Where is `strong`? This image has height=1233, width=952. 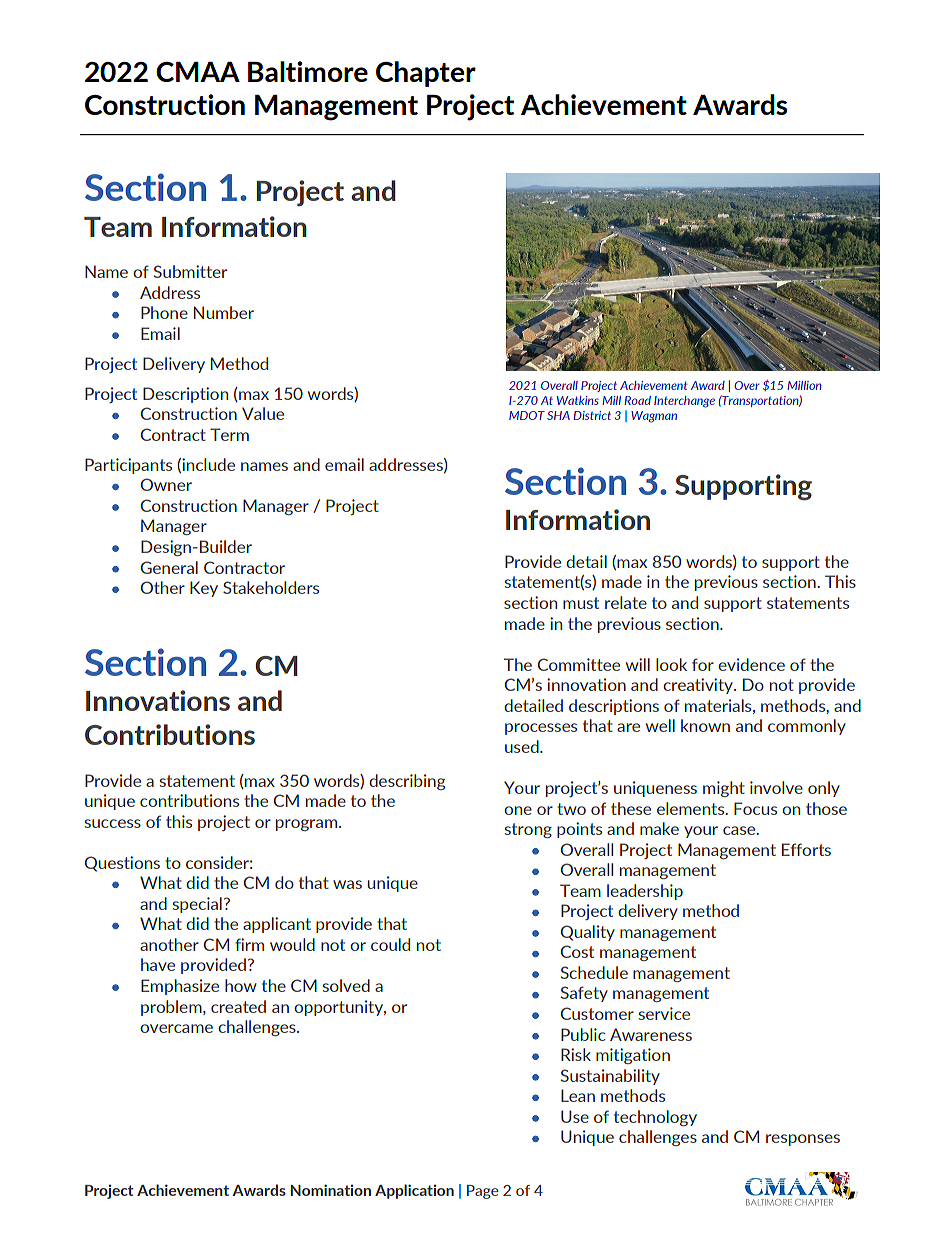 strong is located at coordinates (528, 830).
